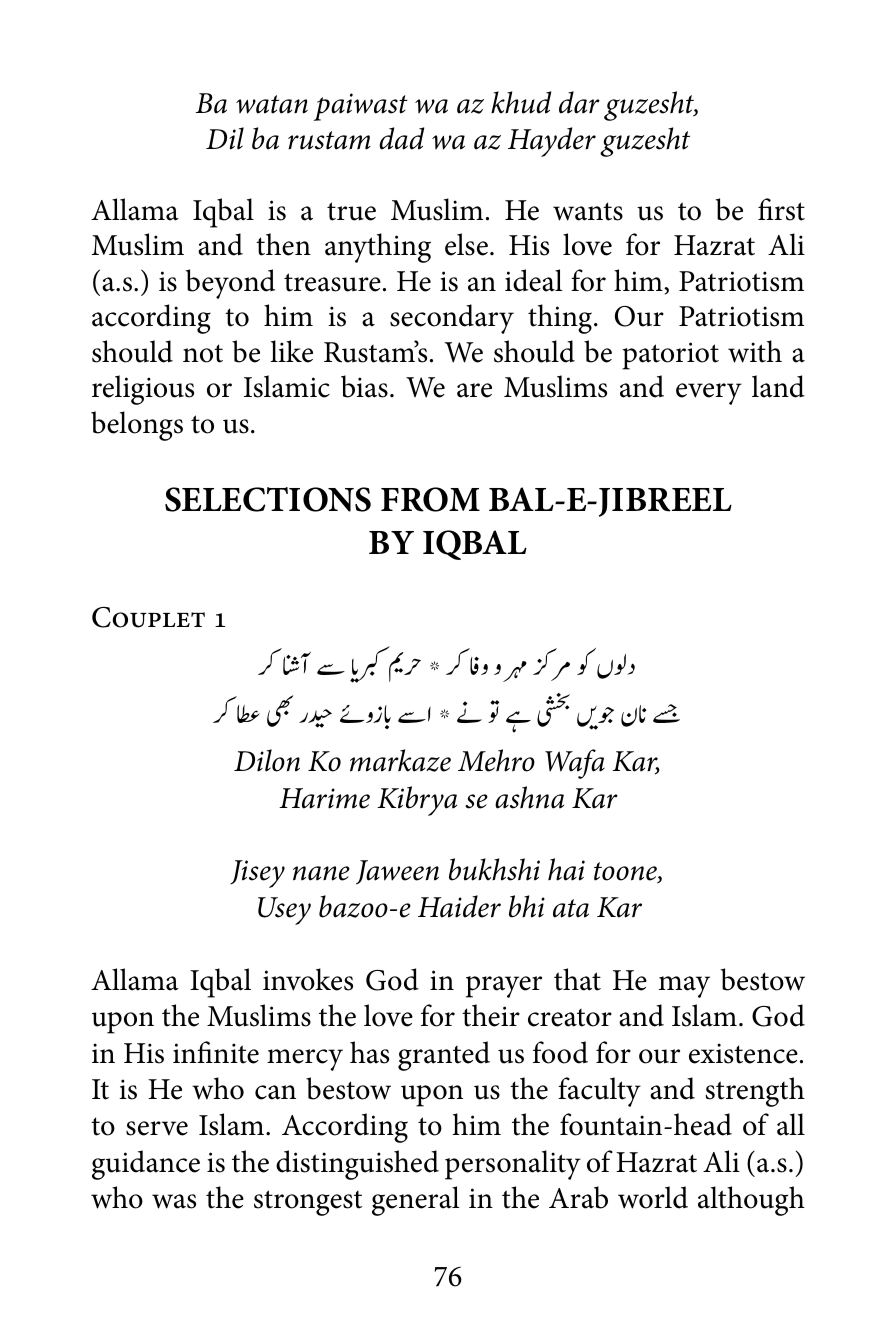  Describe the element at coordinates (268, 499) in the screenshot. I see `SELECTIONS` at that location.
